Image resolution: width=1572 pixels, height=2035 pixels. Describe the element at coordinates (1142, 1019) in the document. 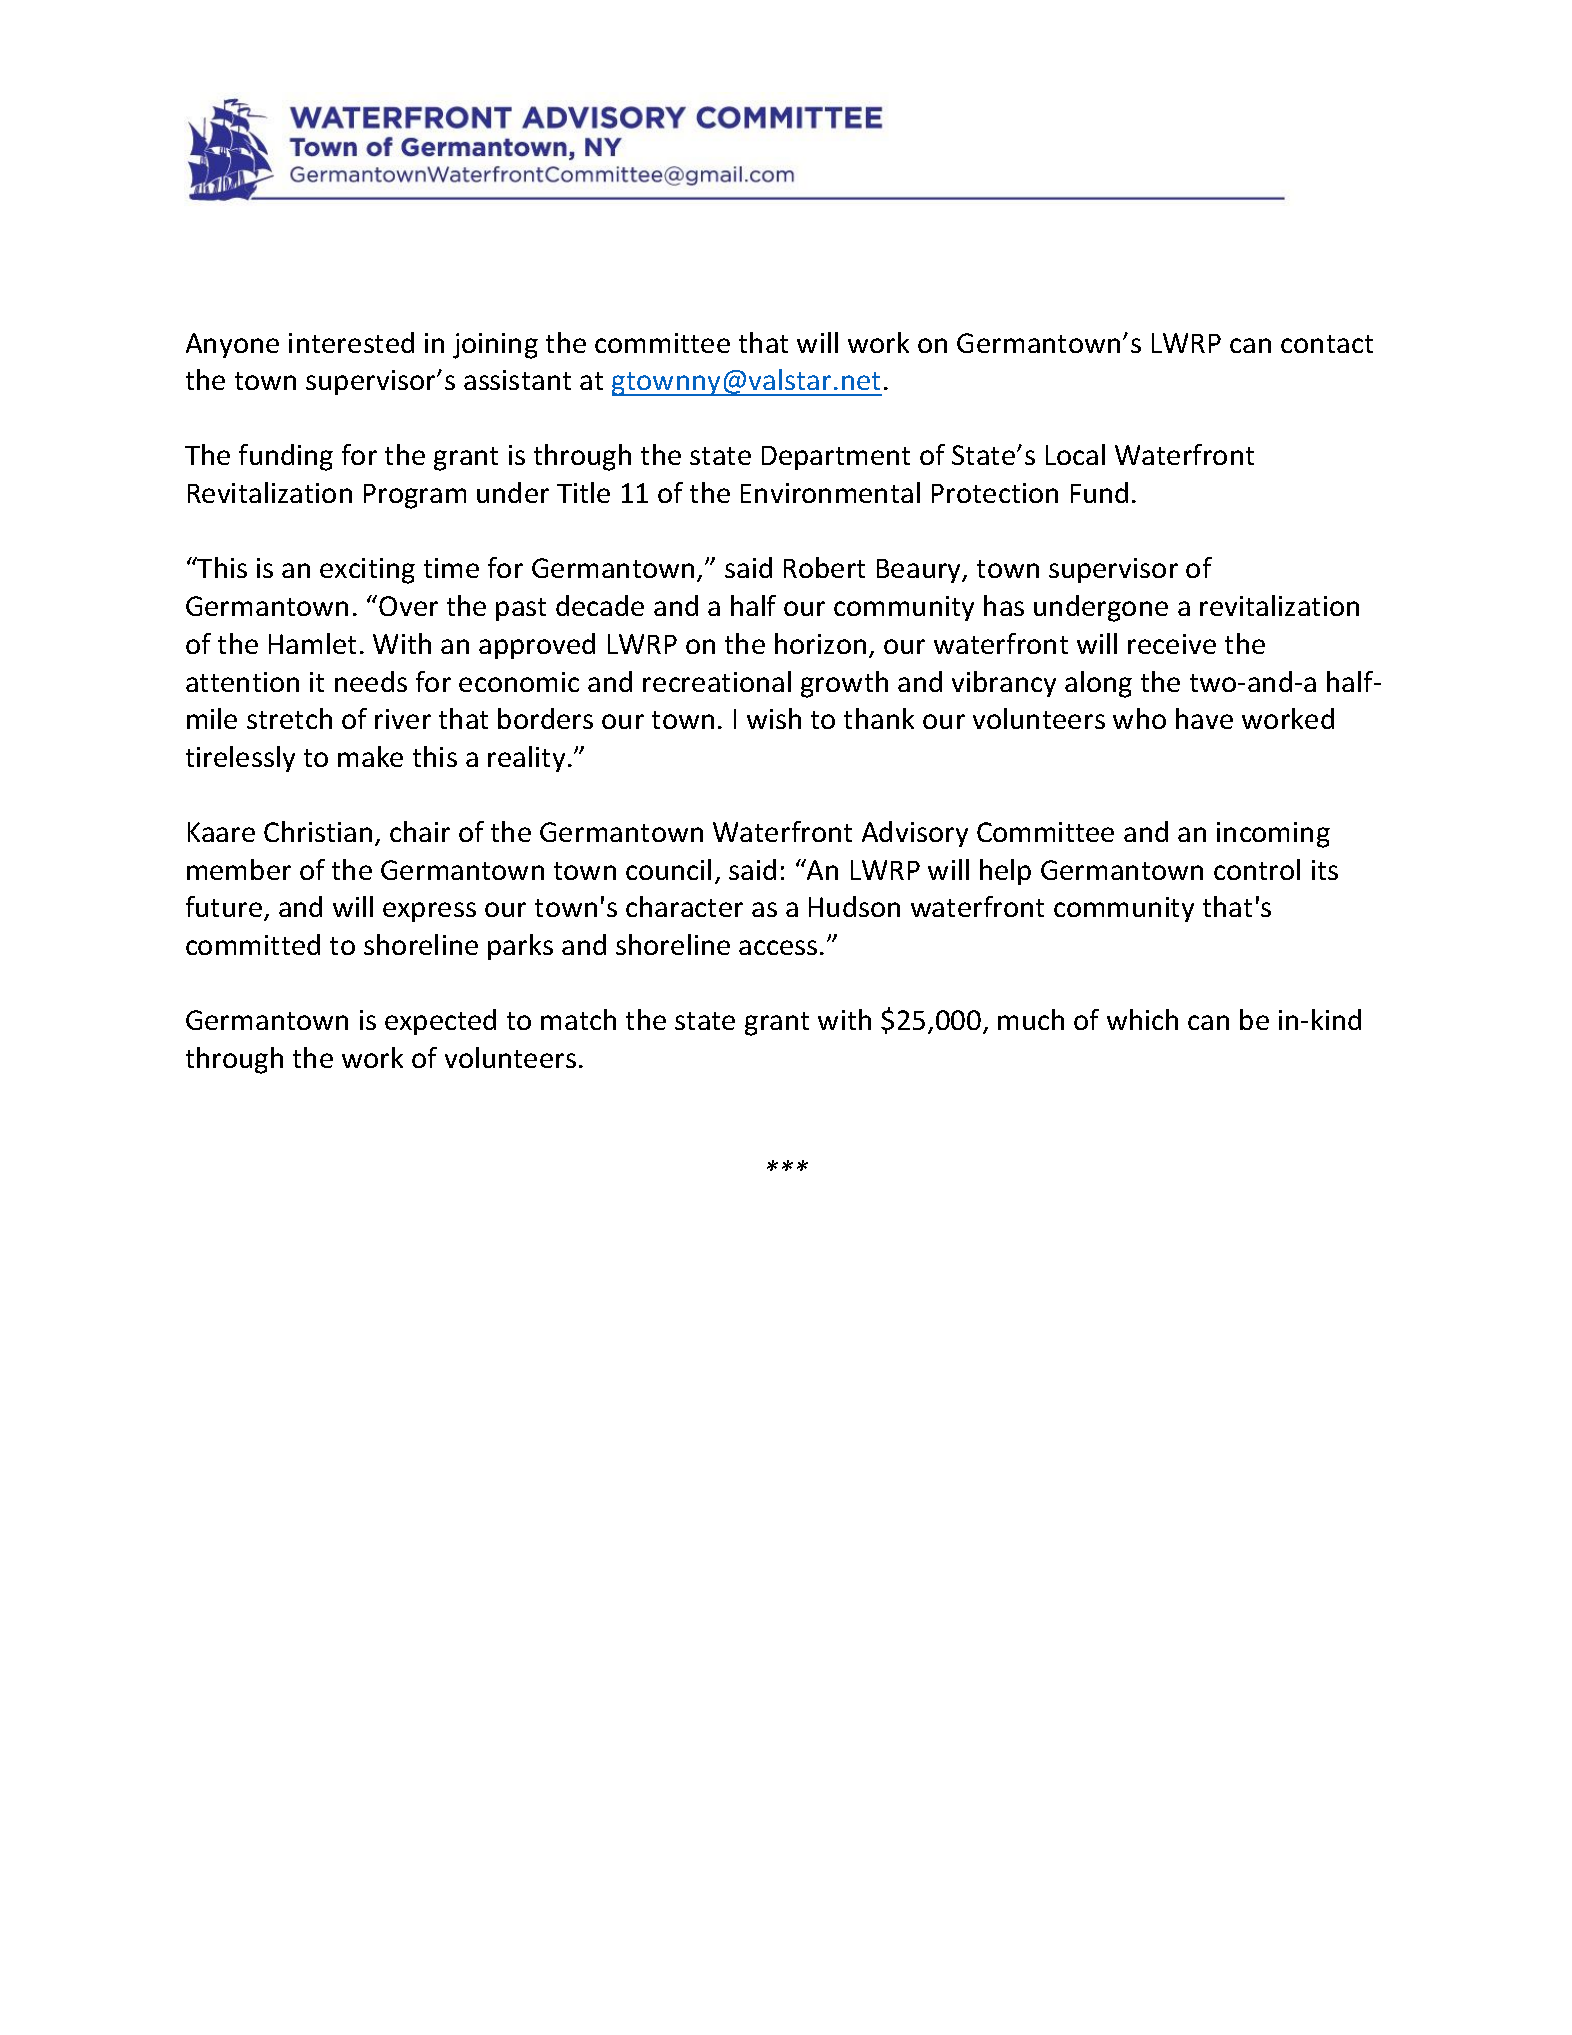

I see `which` at that location.
